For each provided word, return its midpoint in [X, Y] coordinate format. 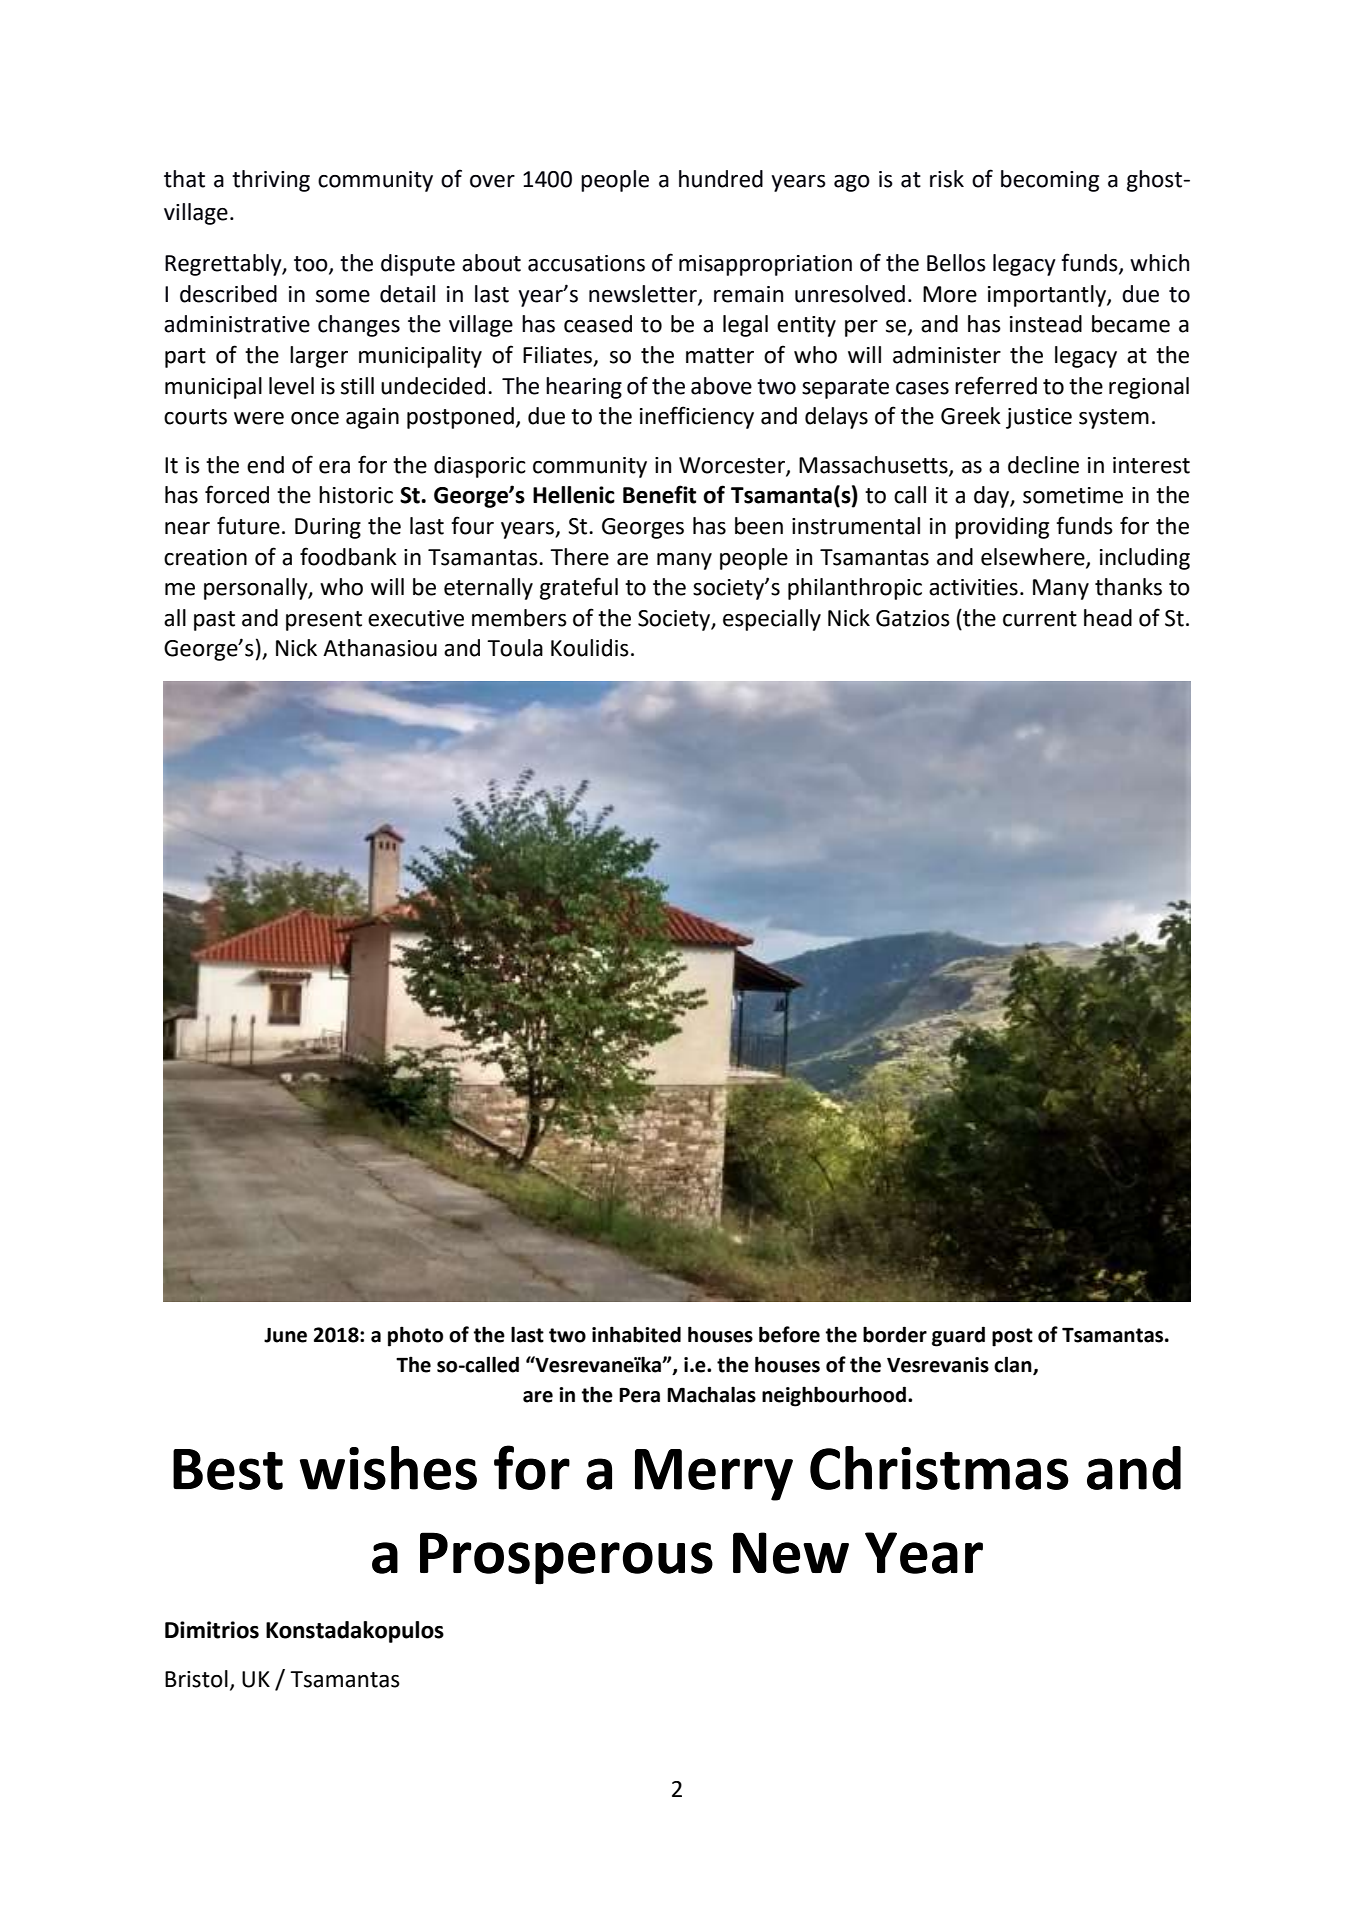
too [312, 265]
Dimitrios [212, 1630]
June [285, 1335]
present [324, 621]
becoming [1050, 181]
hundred [721, 179]
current [1040, 619]
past [214, 621]
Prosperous [566, 1558]
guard [958, 1336]
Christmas [939, 1468]
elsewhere [1034, 557]
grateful [579, 588]
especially [772, 620]
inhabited [636, 1334]
